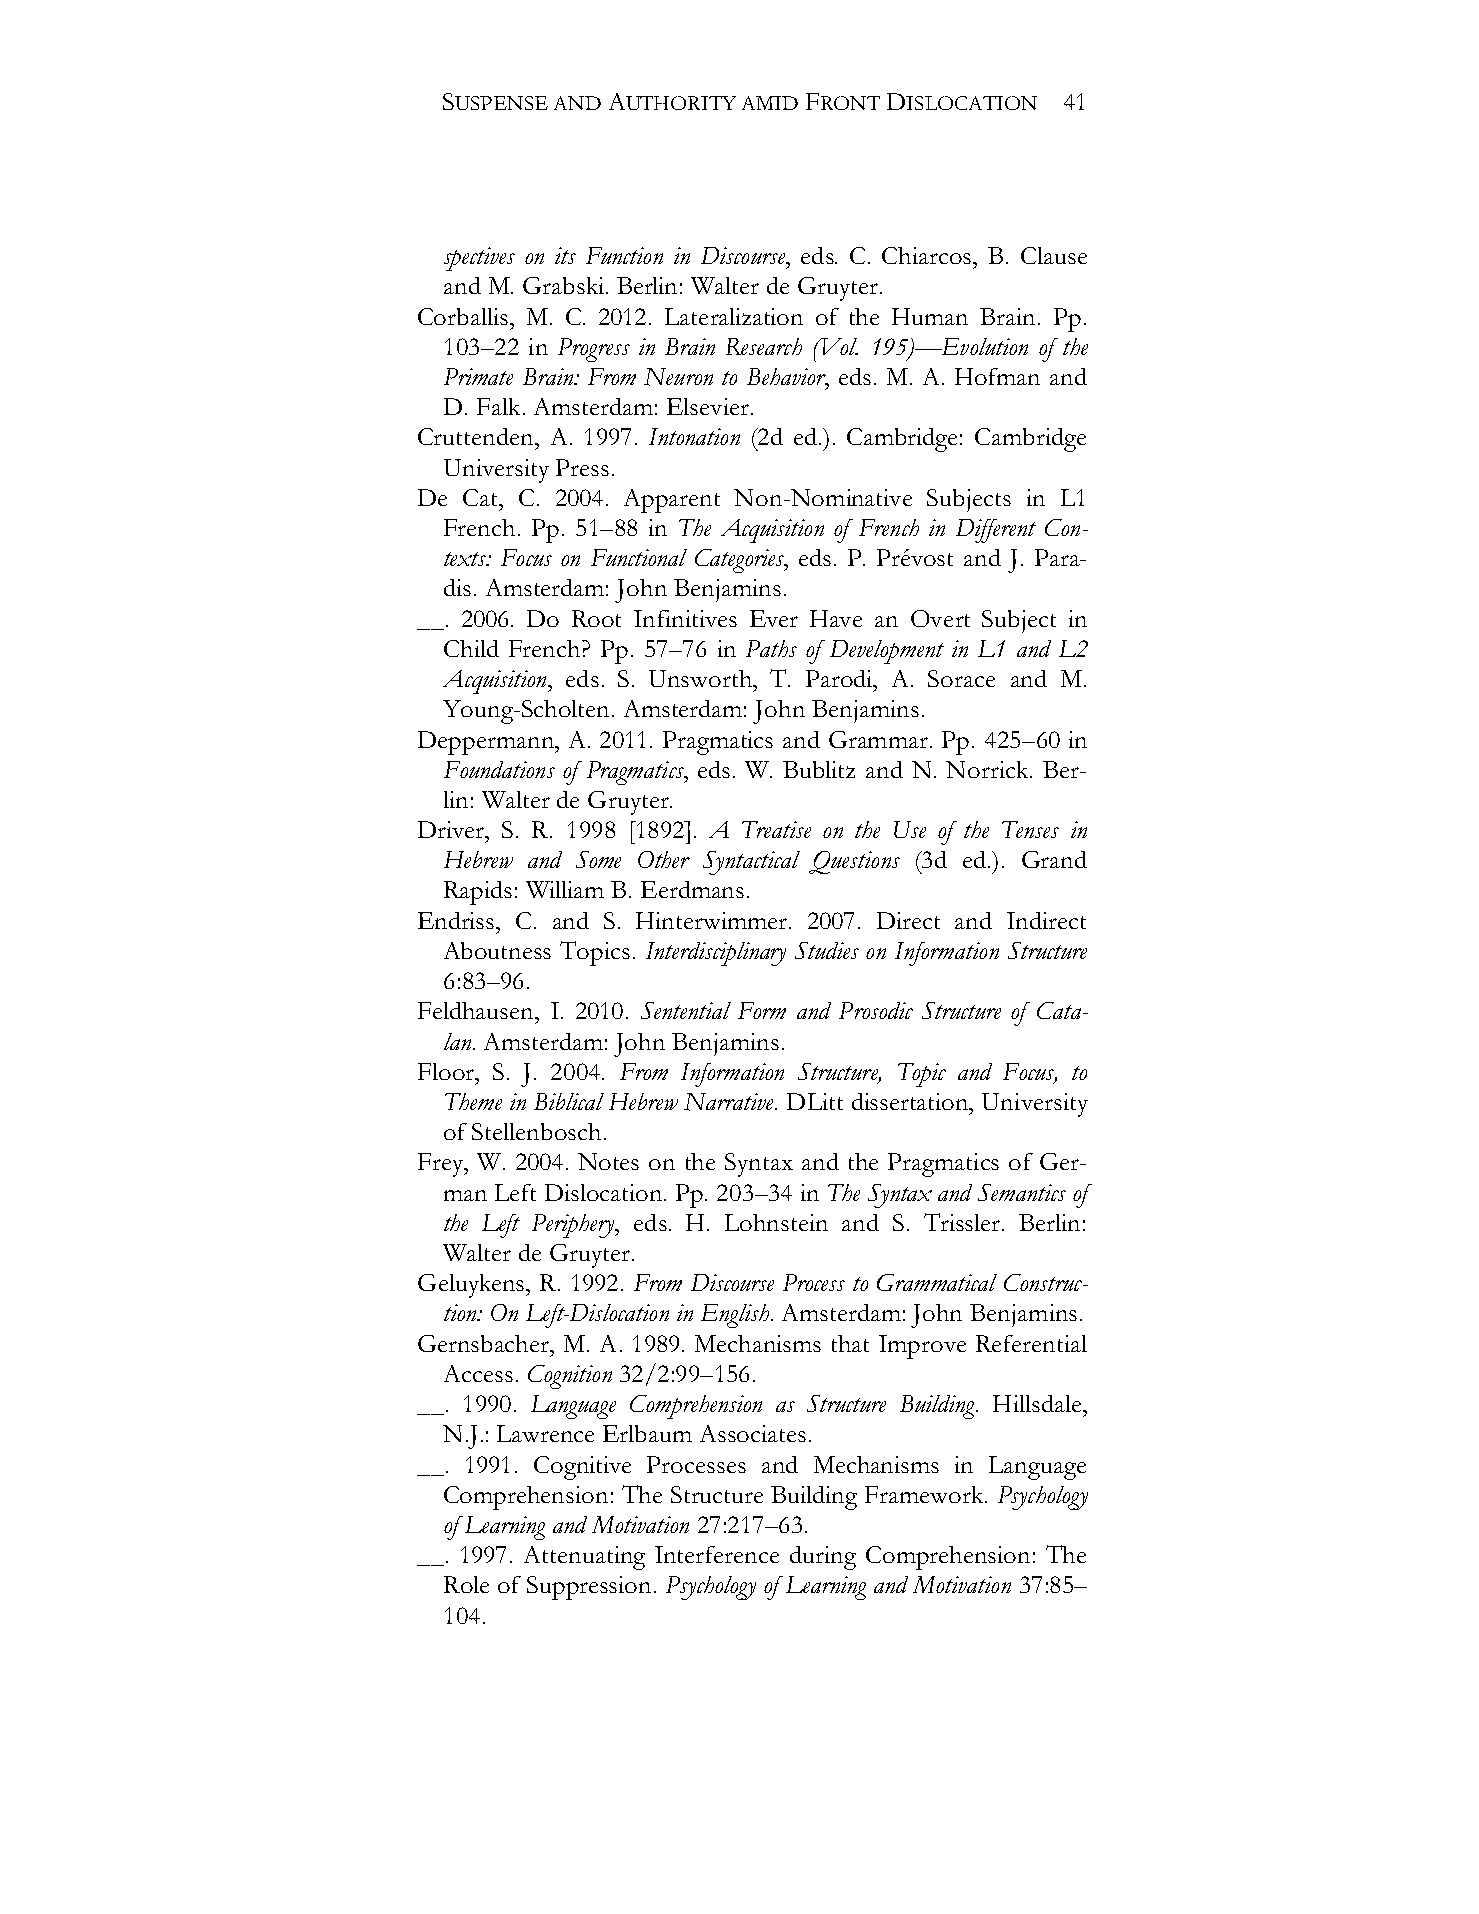  Describe the element at coordinates (1054, 255) in the screenshot. I see `Clause` at that location.
